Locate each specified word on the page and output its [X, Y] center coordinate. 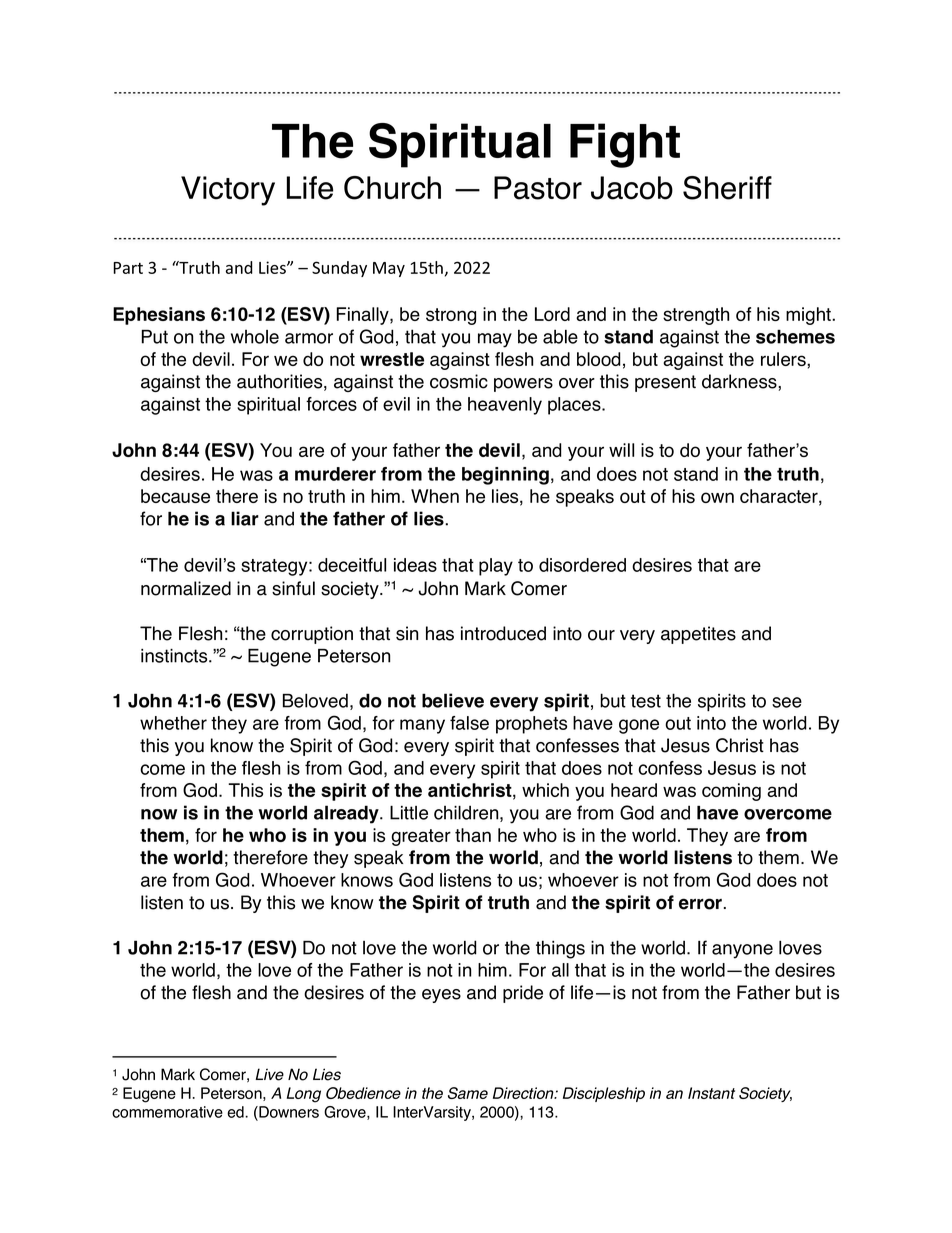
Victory [228, 191]
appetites [698, 635]
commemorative [167, 1112]
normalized [186, 588]
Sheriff [727, 188]
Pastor [538, 188]
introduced [503, 633]
